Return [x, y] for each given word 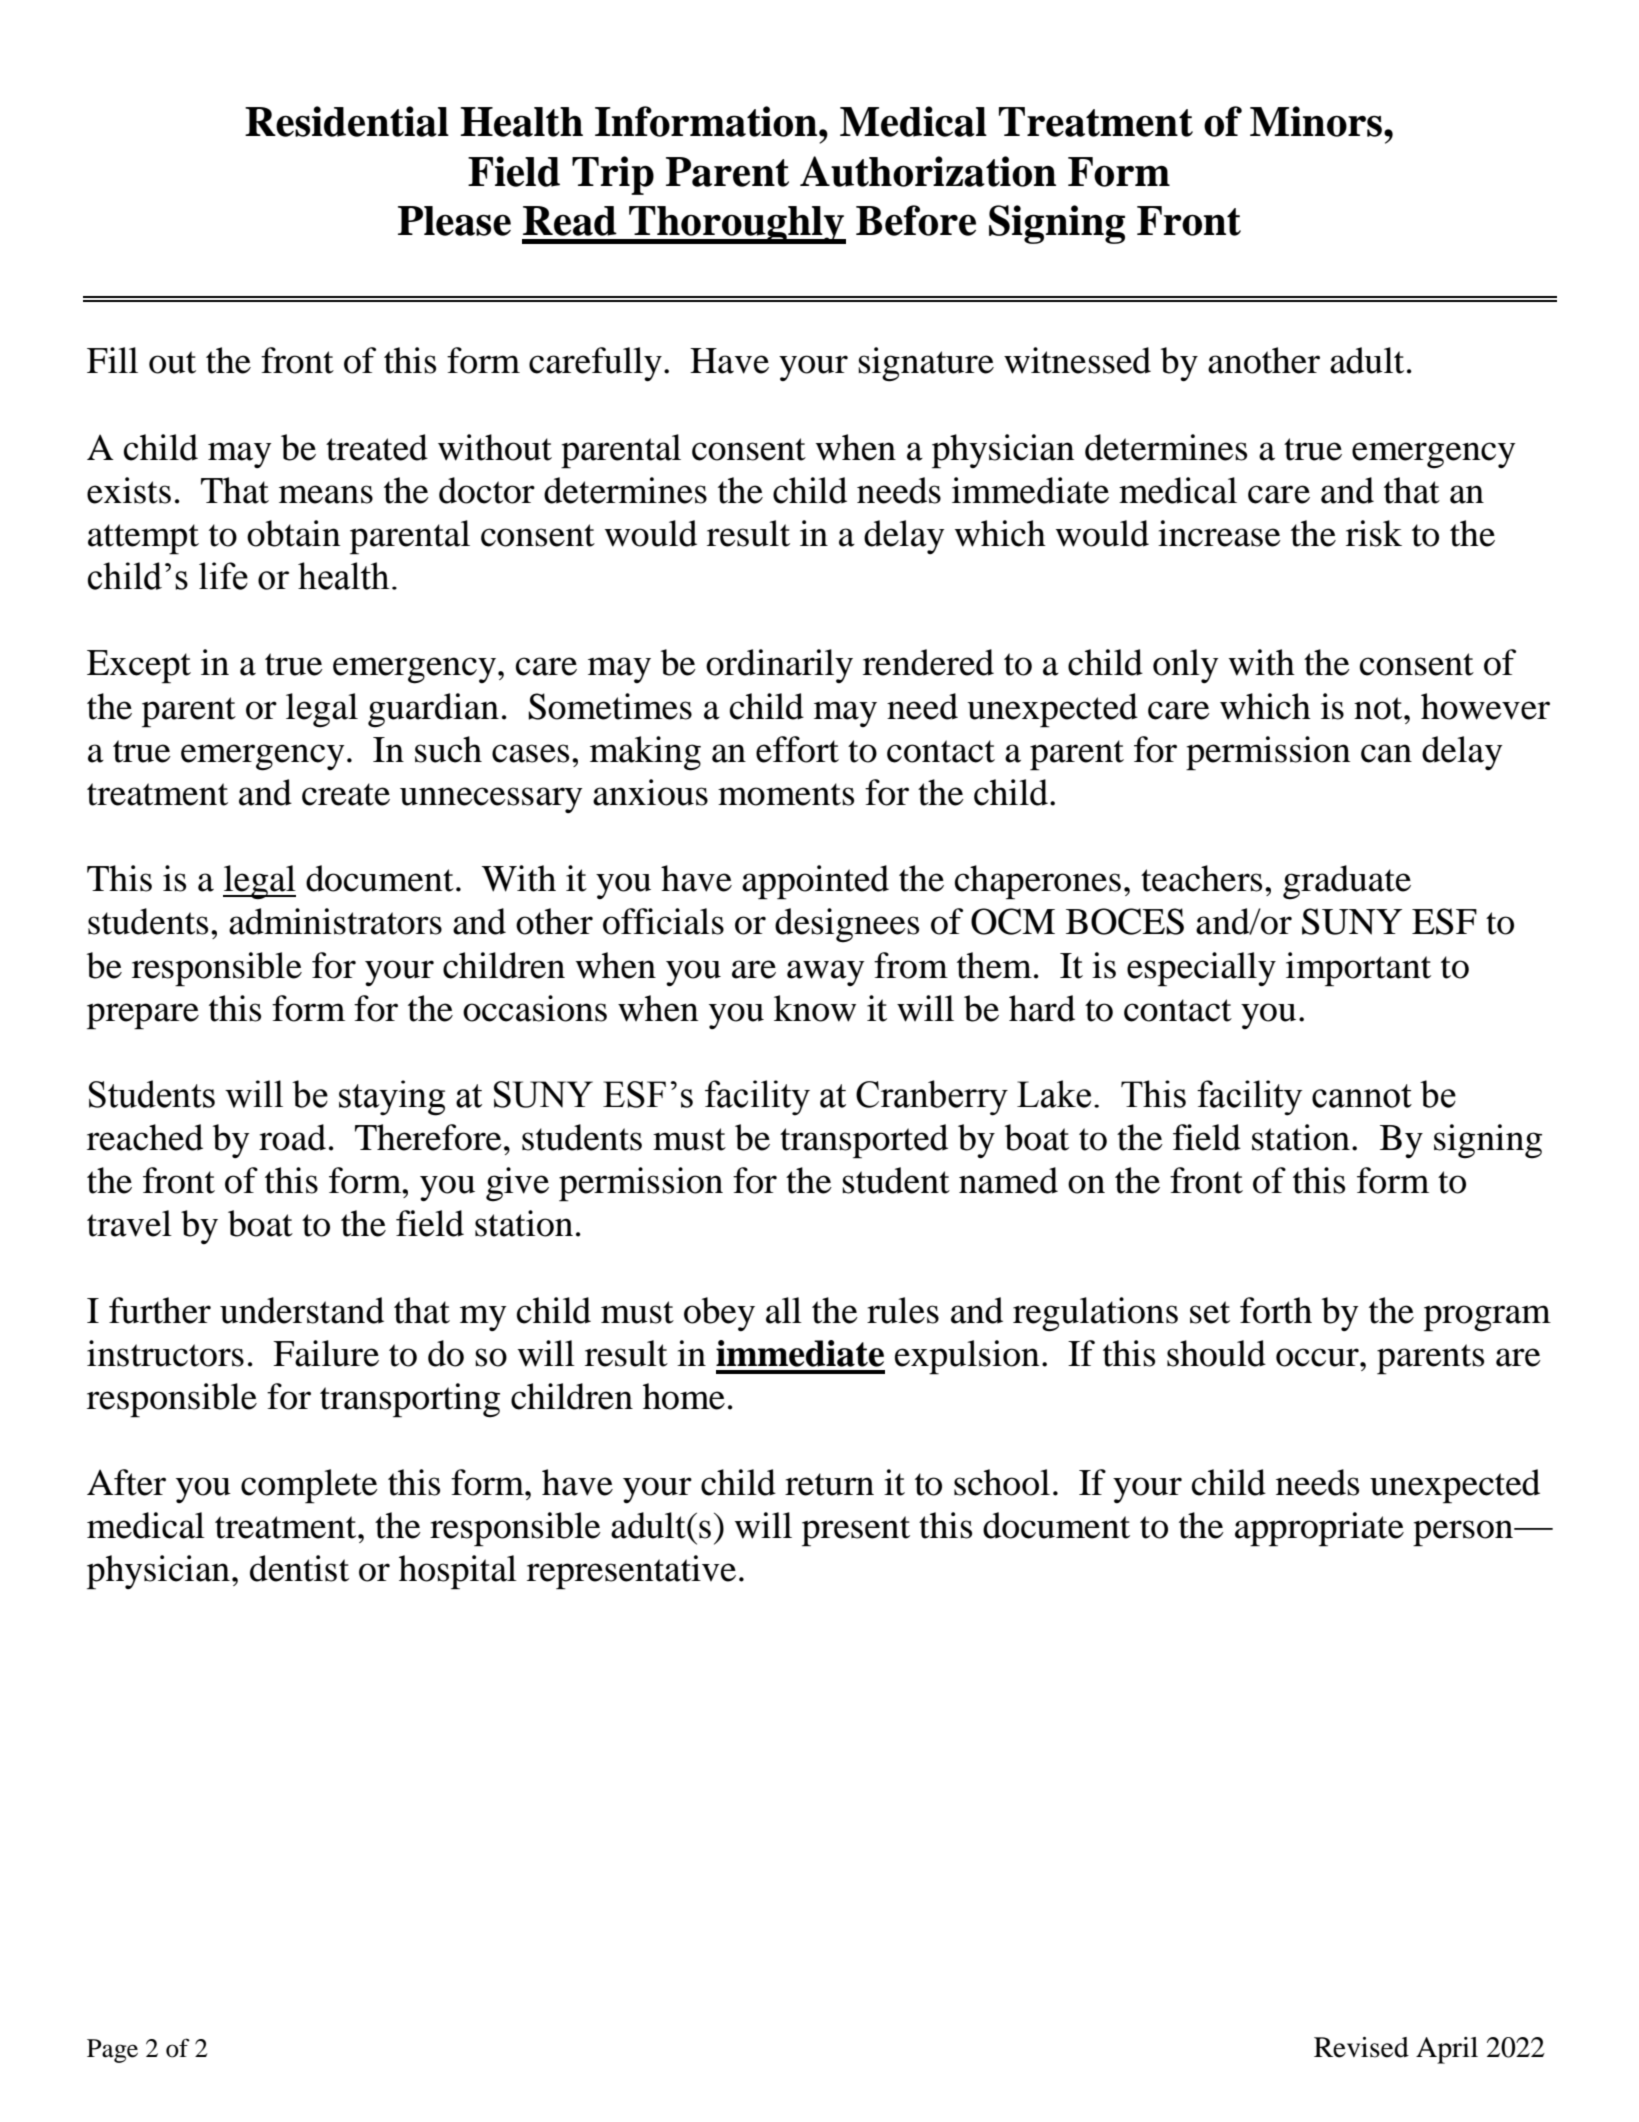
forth [1276, 1310]
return [829, 1484]
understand [302, 1310]
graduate [1347, 882]
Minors [1316, 121]
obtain [294, 533]
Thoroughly [736, 225]
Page [112, 2051]
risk [1374, 533]
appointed [815, 882]
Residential [347, 121]
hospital [458, 1572]
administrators [335, 921]
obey [719, 1314]
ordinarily [779, 666]
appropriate [1319, 1529]
